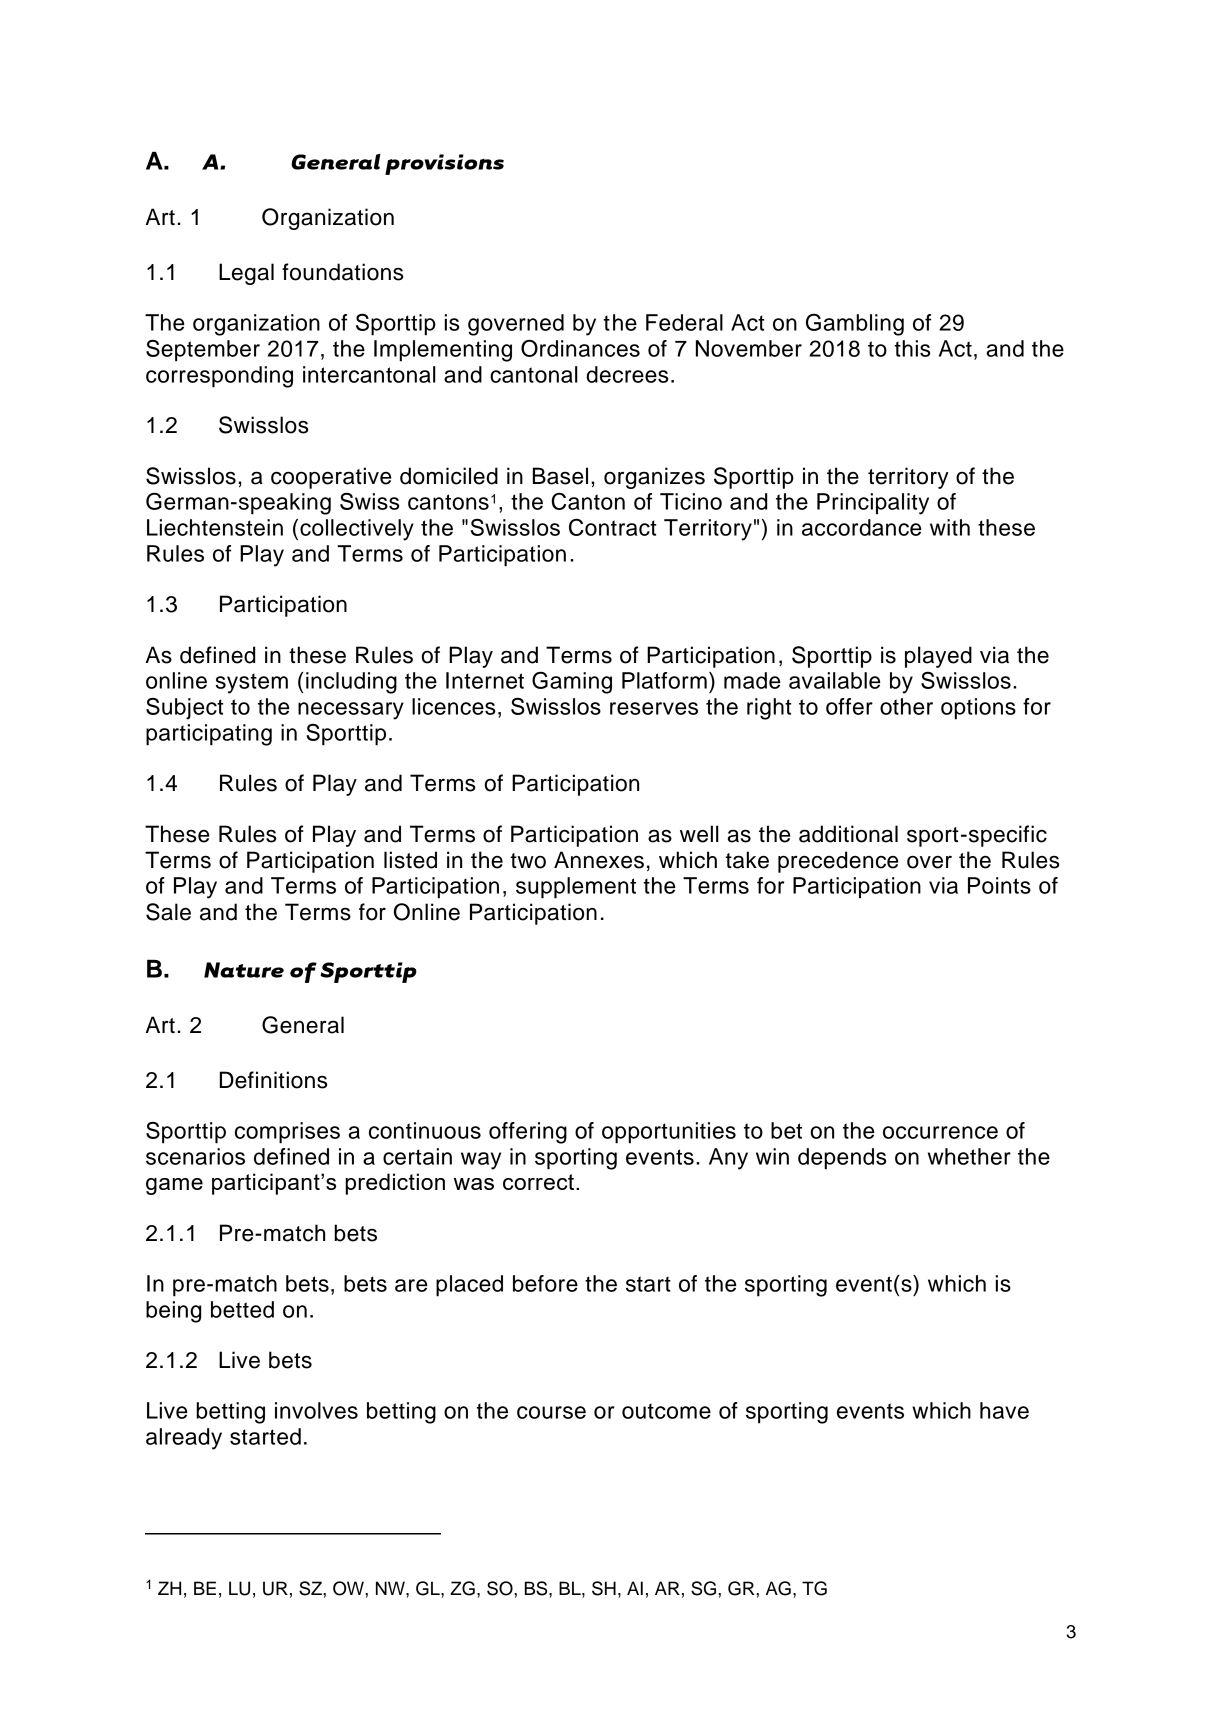 This screenshot has width=1222, height=1728. What do you see at coordinates (209, 735) in the screenshot?
I see `participating` at bounding box center [209, 735].
